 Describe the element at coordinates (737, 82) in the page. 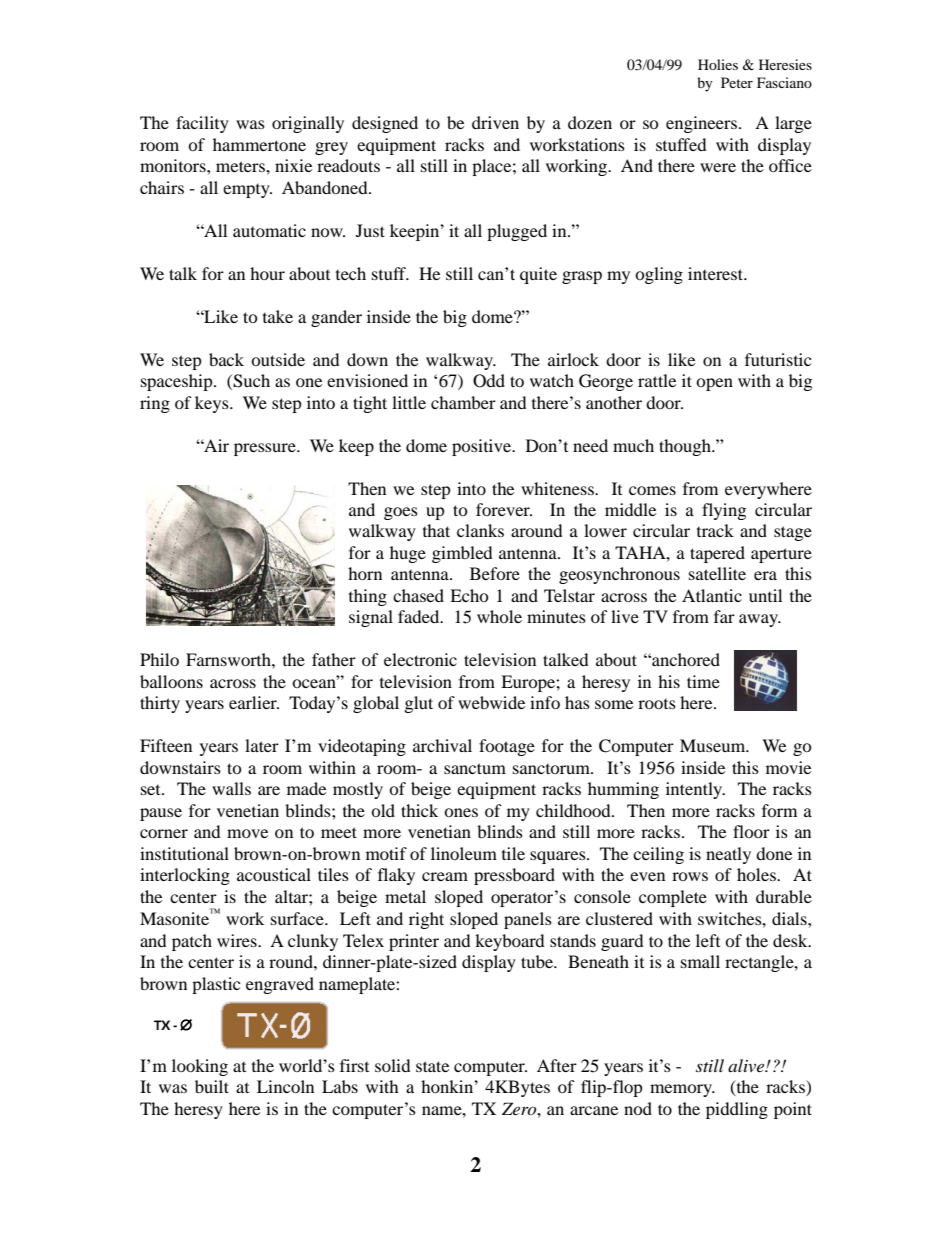

I see `Peter` at that location.
